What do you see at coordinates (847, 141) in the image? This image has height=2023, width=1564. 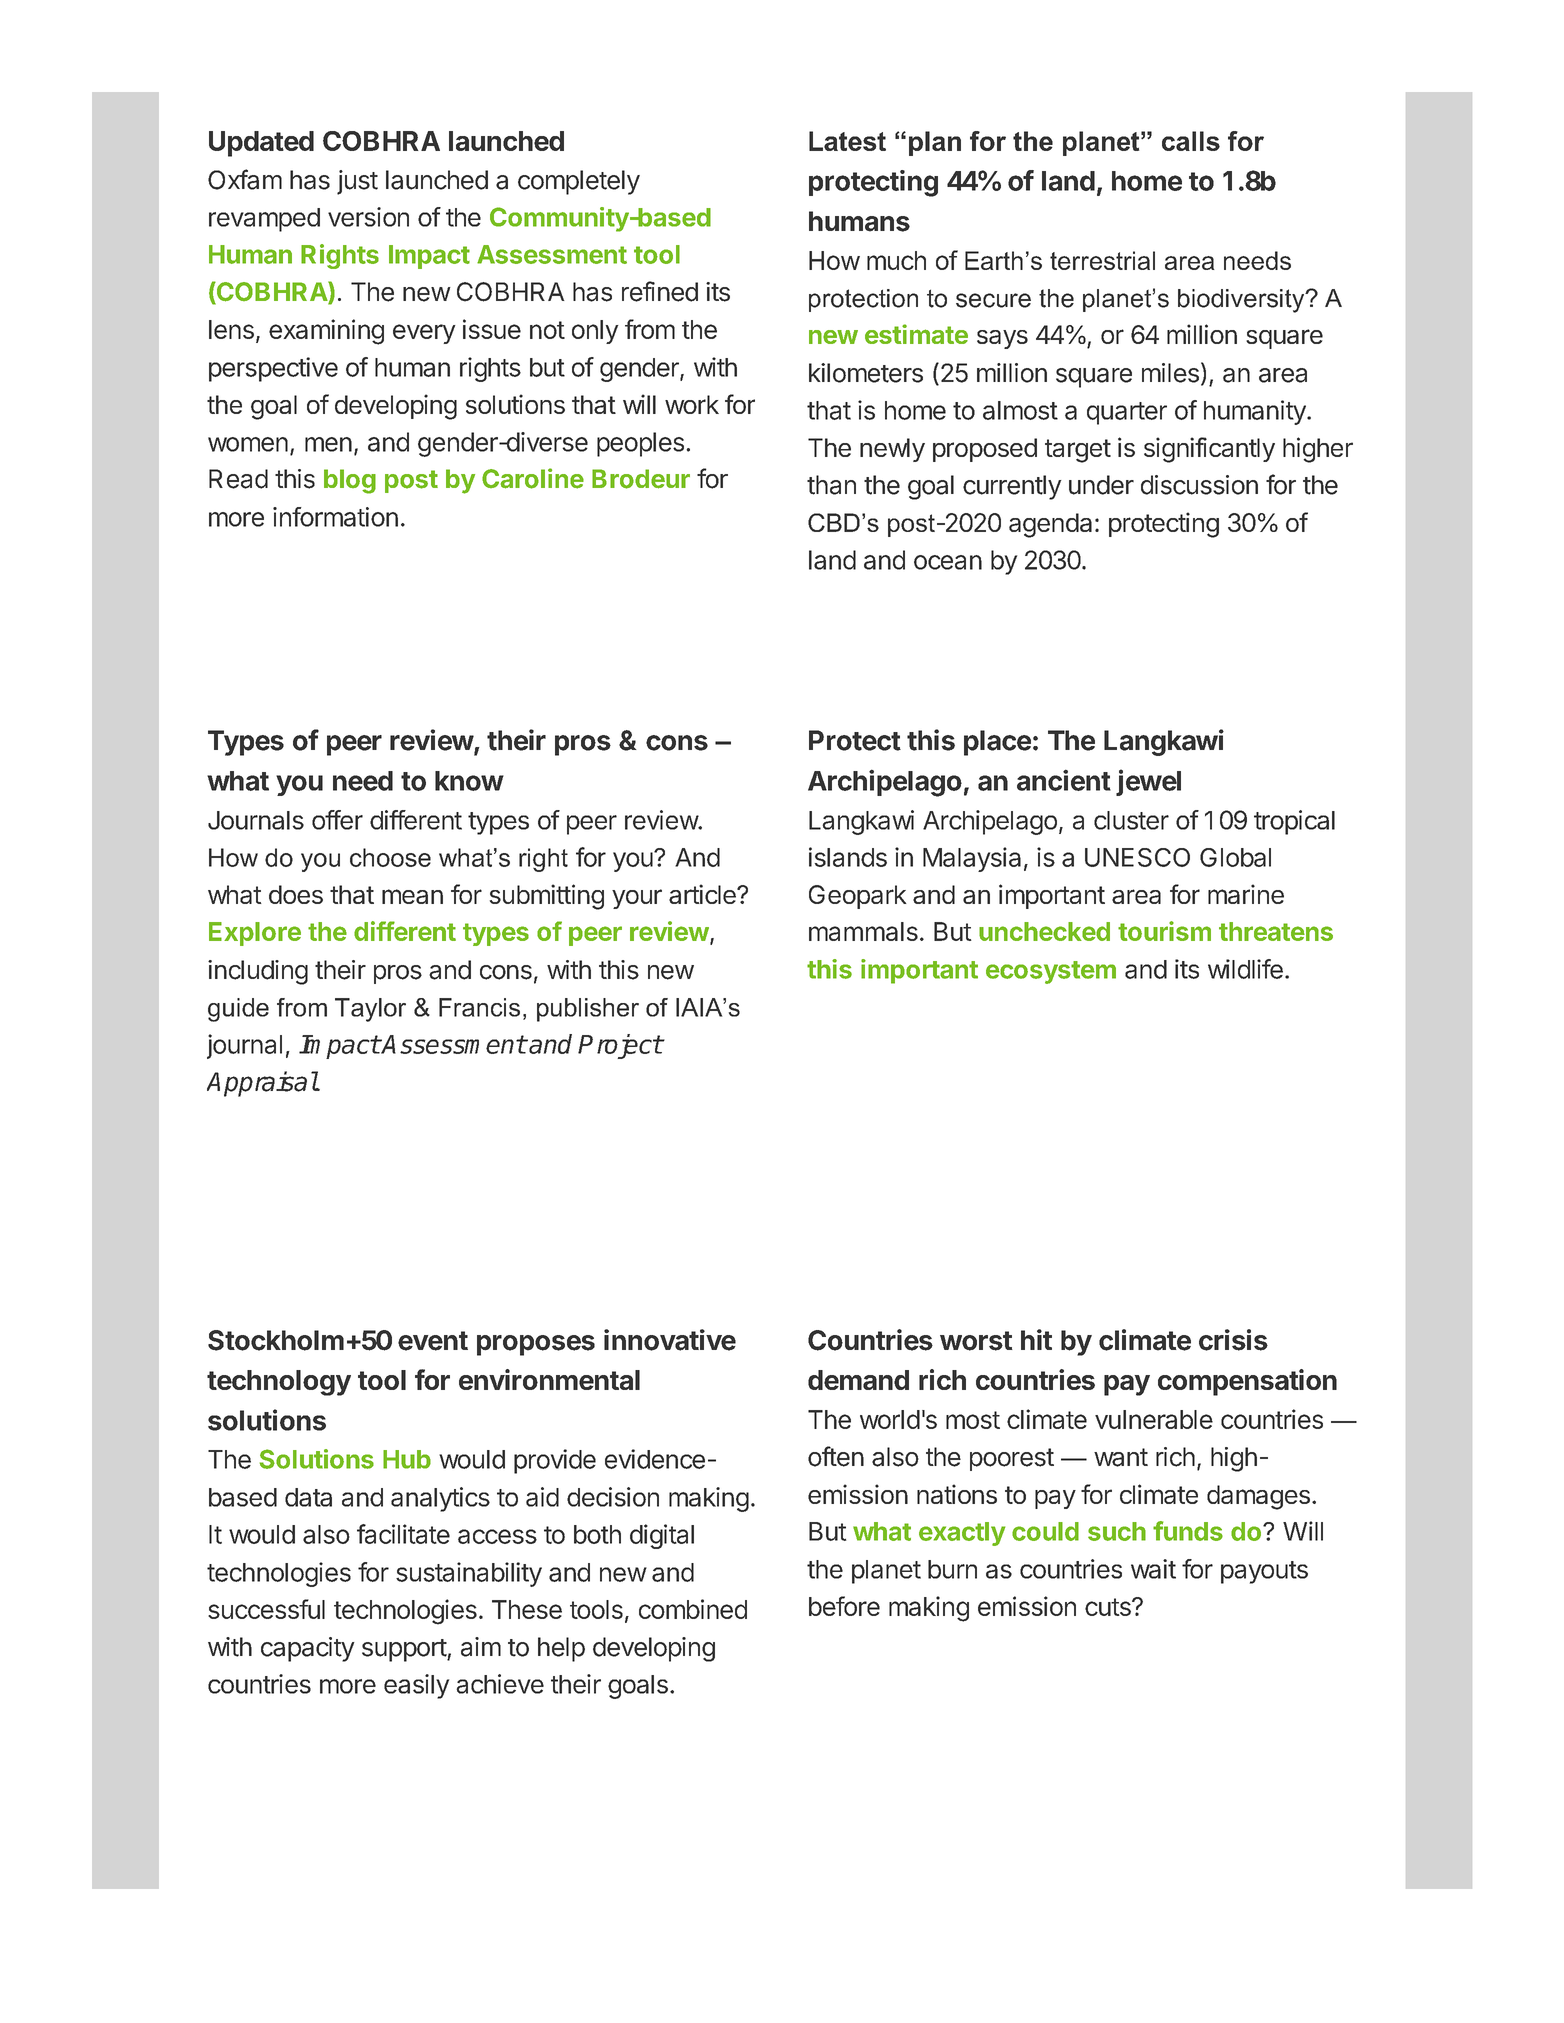 I see `Latest` at bounding box center [847, 141].
